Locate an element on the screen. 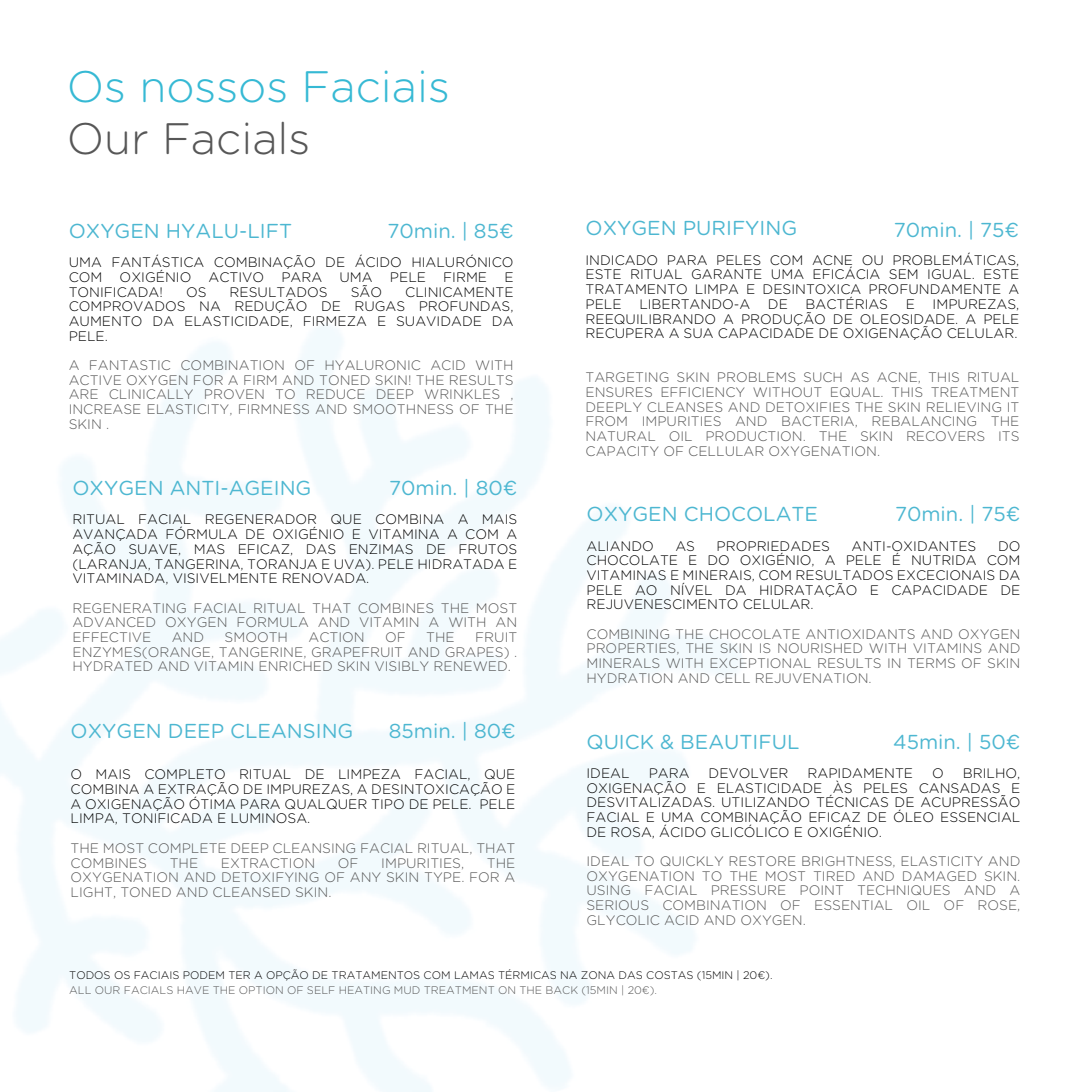  COMPLETO is located at coordinates (185, 774).
